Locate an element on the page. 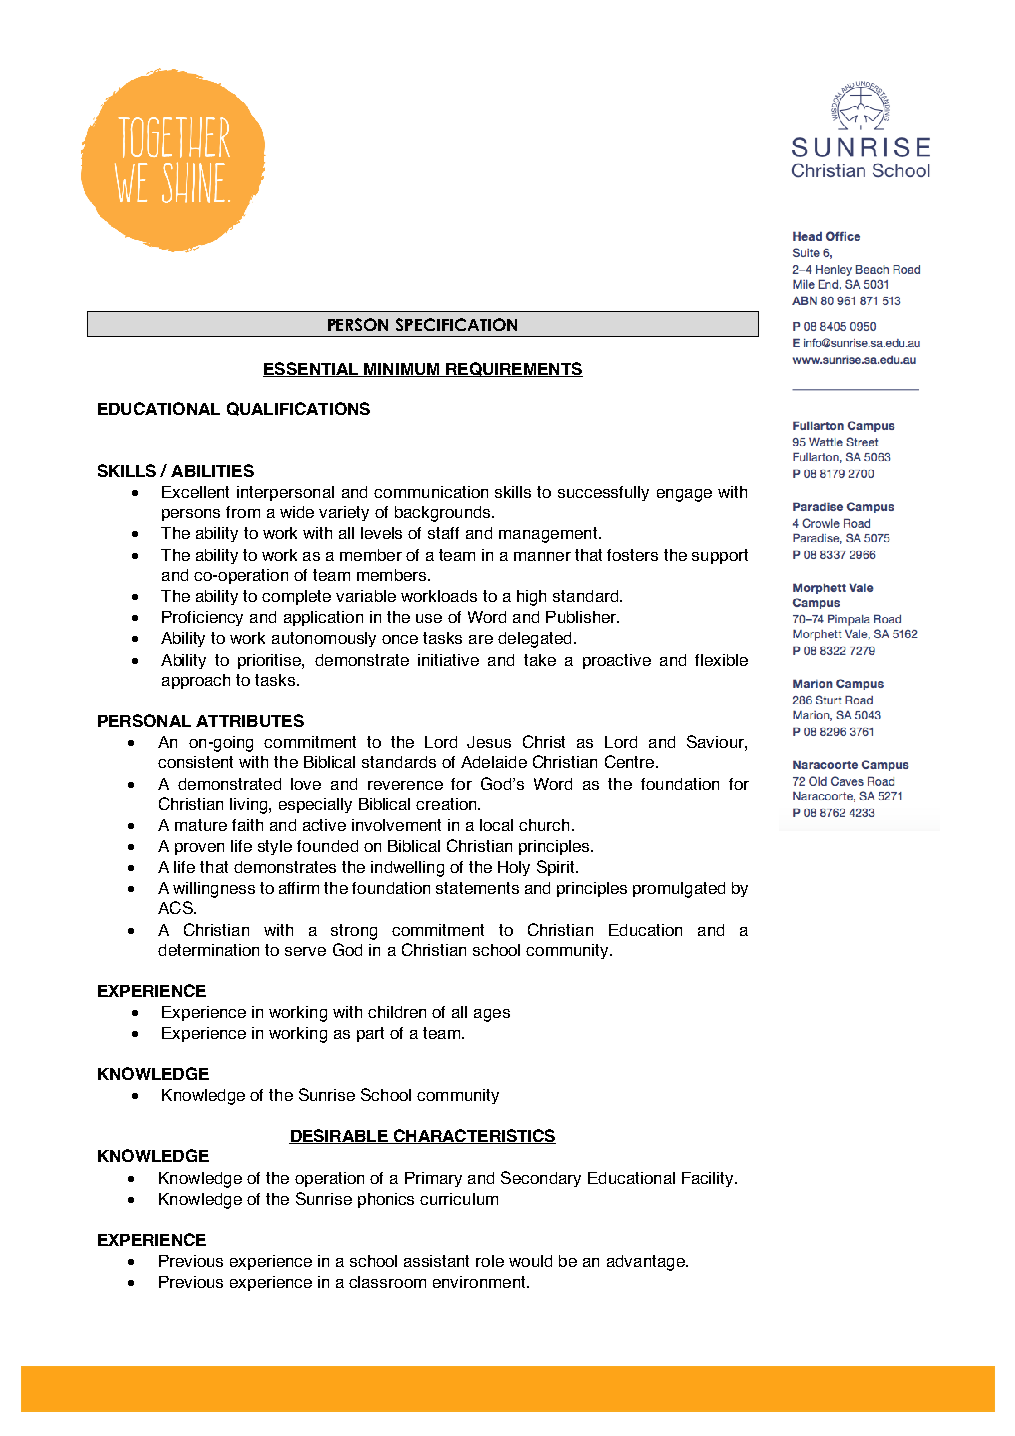 The image size is (1015, 1436). promulgated is located at coordinates (679, 890).
